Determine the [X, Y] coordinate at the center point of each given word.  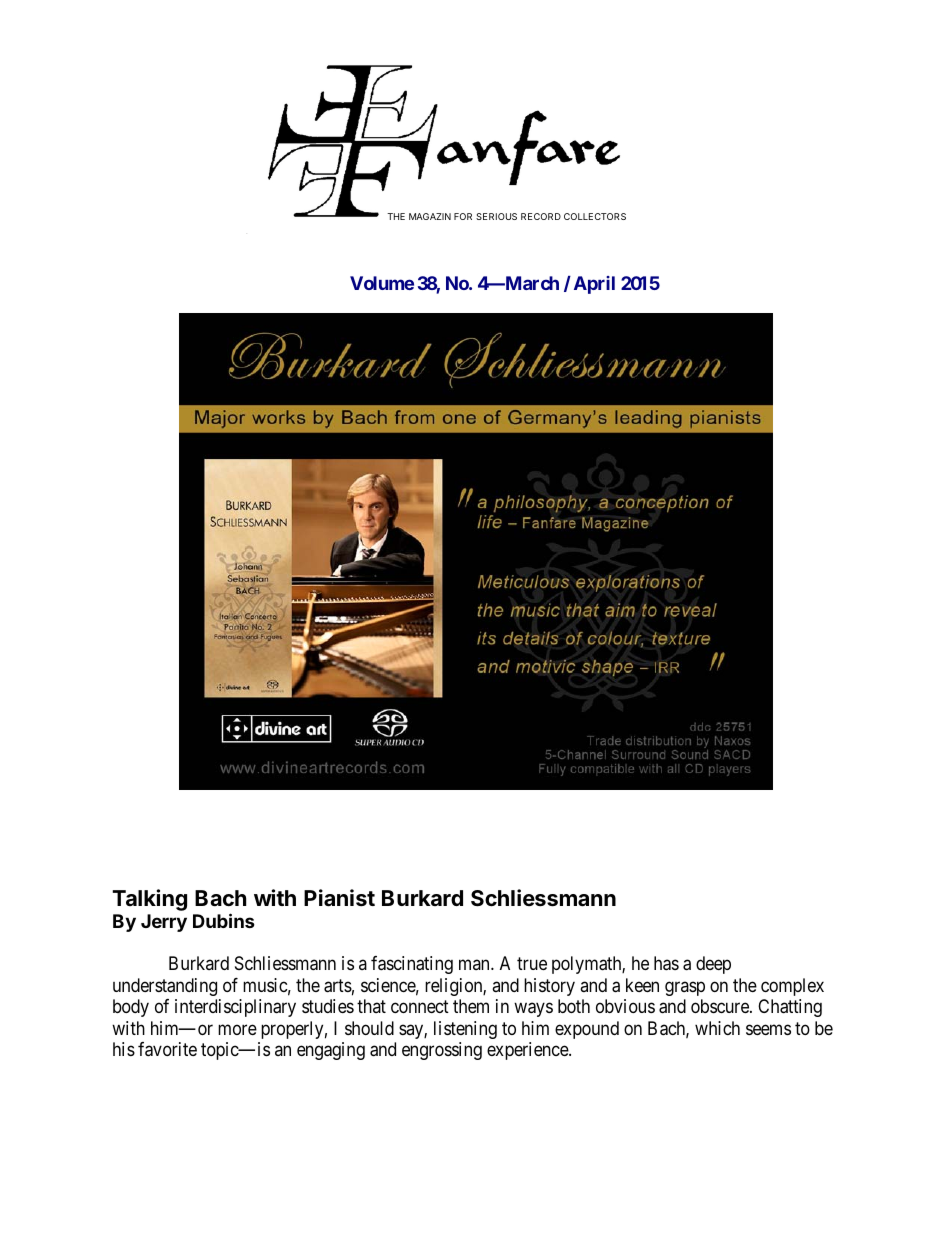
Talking [149, 900]
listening [465, 1030]
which [717, 1028]
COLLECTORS [595, 216]
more [237, 1029]
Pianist [339, 898]
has [666, 963]
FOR [463, 216]
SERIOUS [496, 216]
